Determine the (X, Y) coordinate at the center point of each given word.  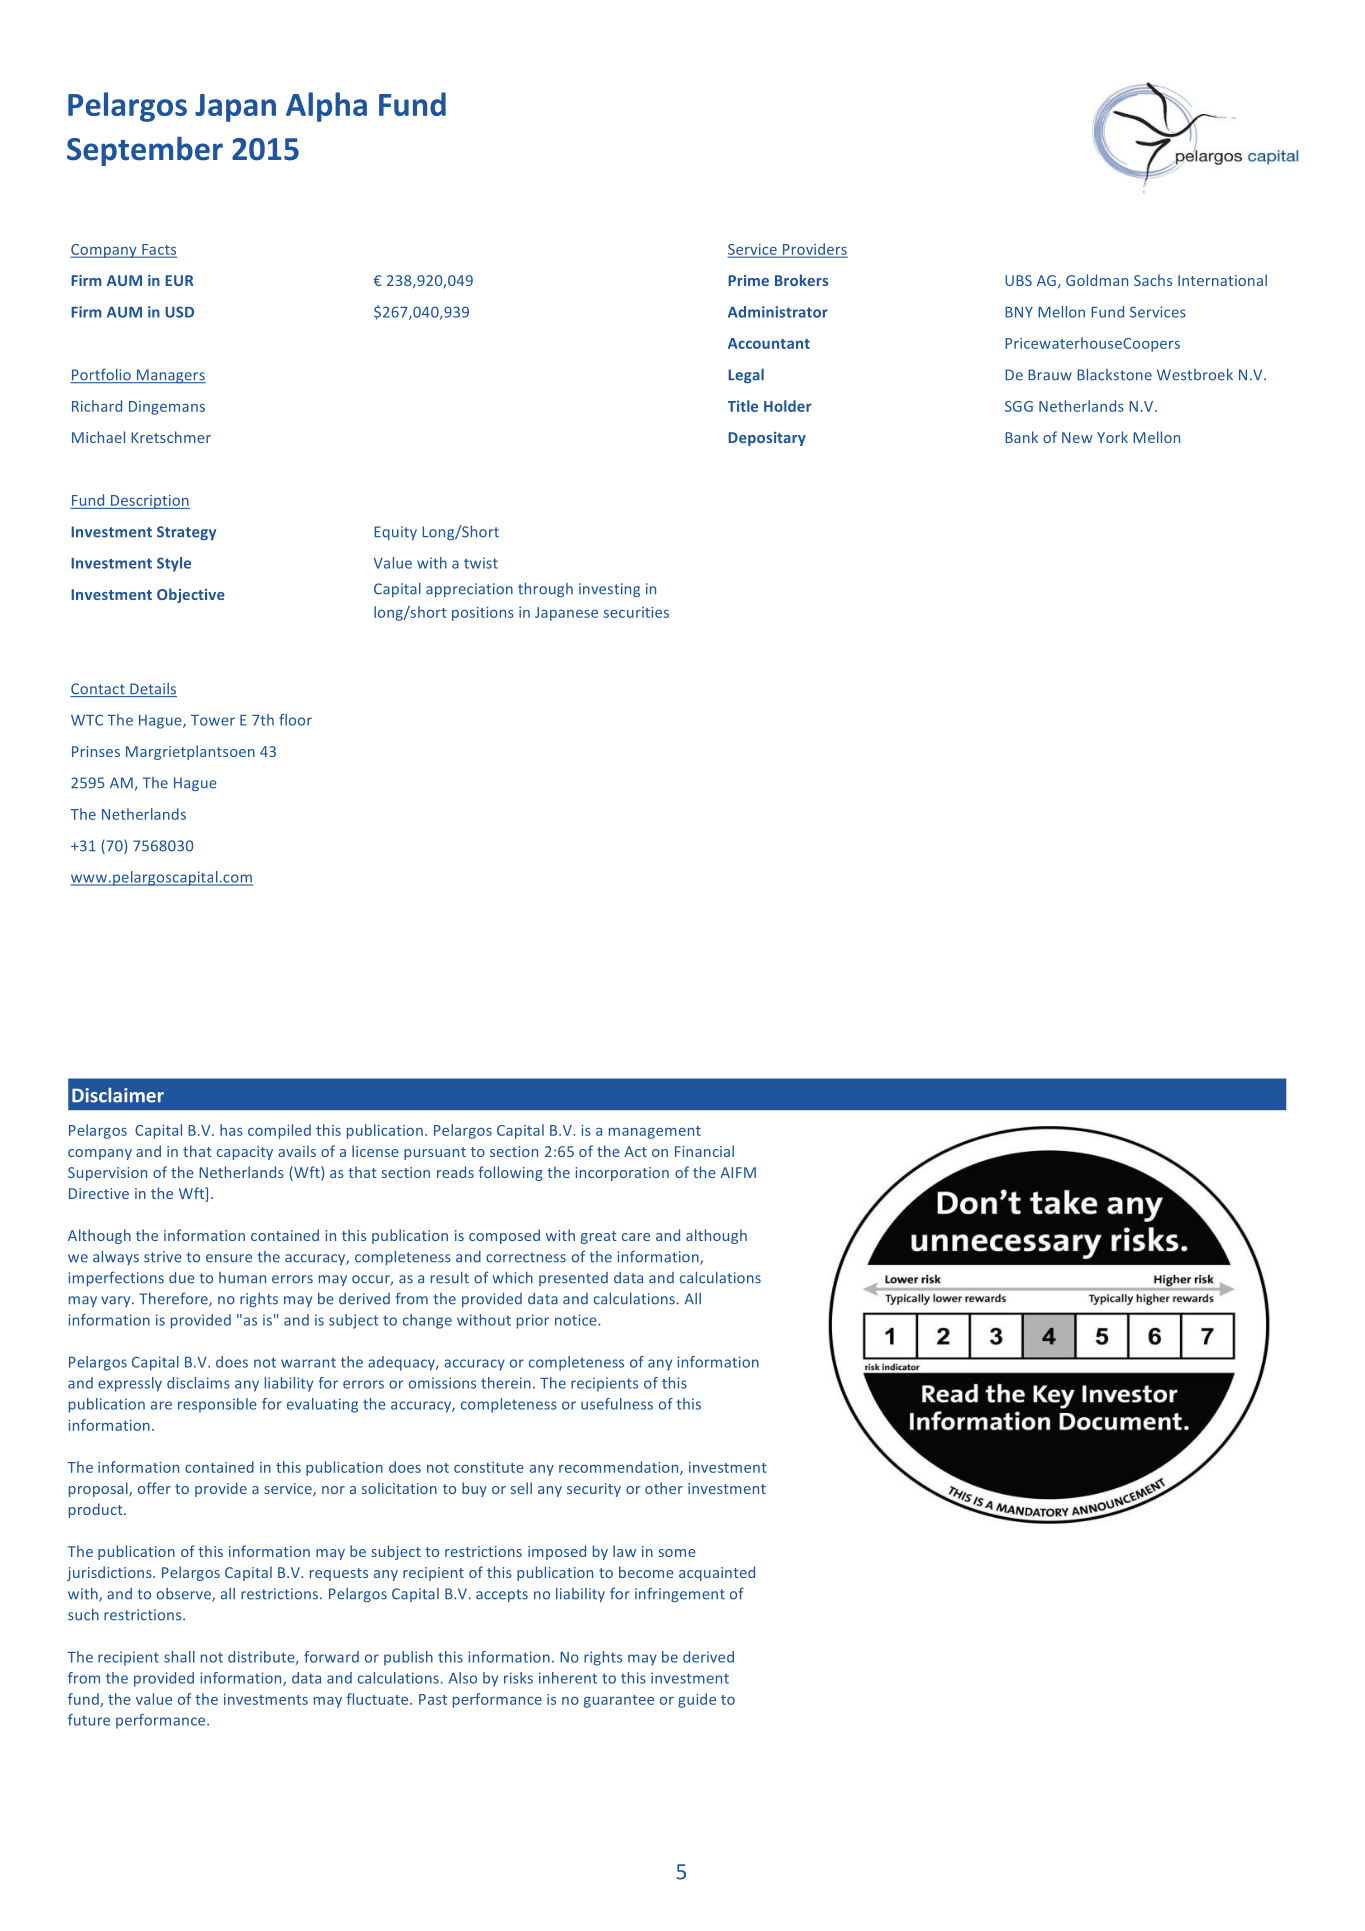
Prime (748, 280)
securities (636, 612)
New (1077, 437)
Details (152, 690)
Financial (704, 1151)
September (145, 151)
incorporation (622, 1174)
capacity (245, 1153)
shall (179, 1657)
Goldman (1097, 280)
